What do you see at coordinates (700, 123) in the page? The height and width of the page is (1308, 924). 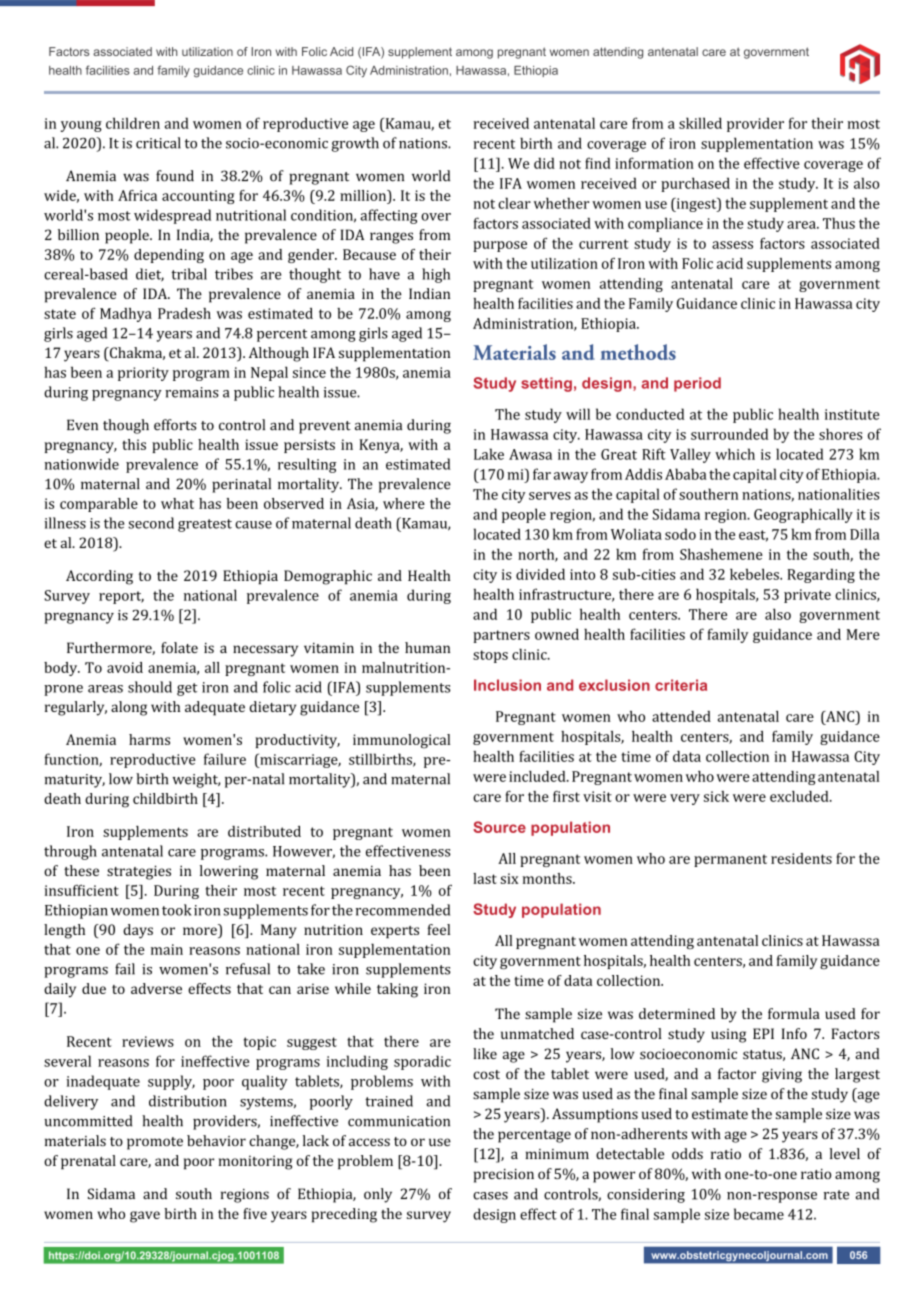 I see `skilled` at bounding box center [700, 123].
